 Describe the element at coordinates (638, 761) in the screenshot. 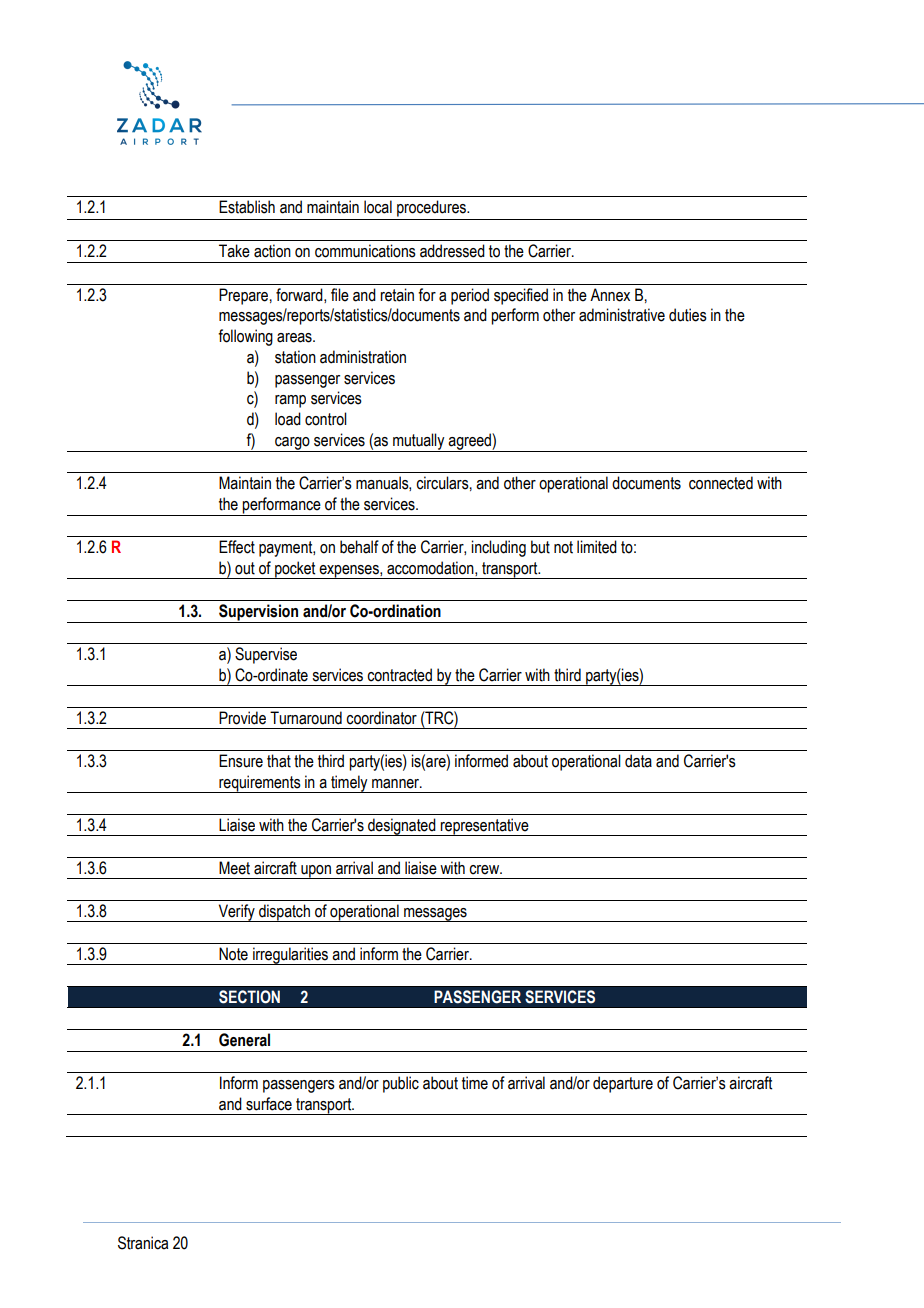

I see `data` at that location.
